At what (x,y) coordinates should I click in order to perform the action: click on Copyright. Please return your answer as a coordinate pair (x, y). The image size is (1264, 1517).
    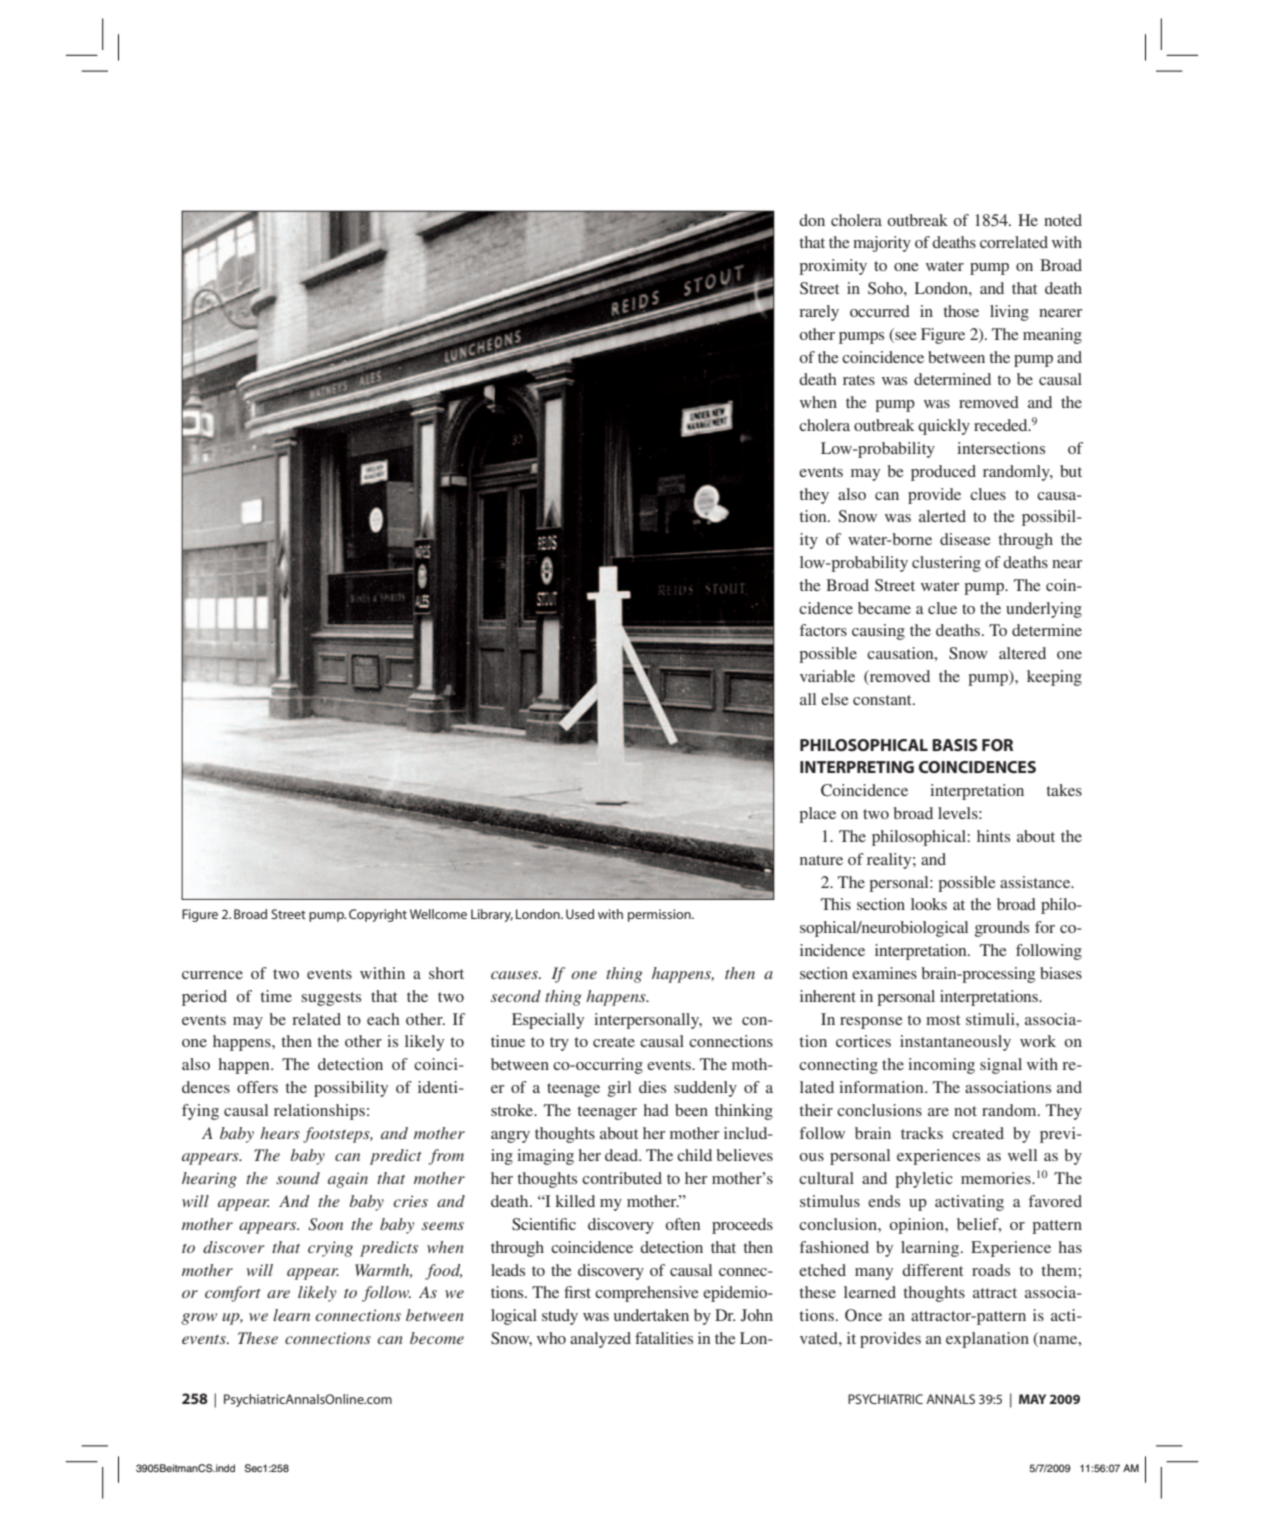
    Looking at the image, I should click on (378, 915).
